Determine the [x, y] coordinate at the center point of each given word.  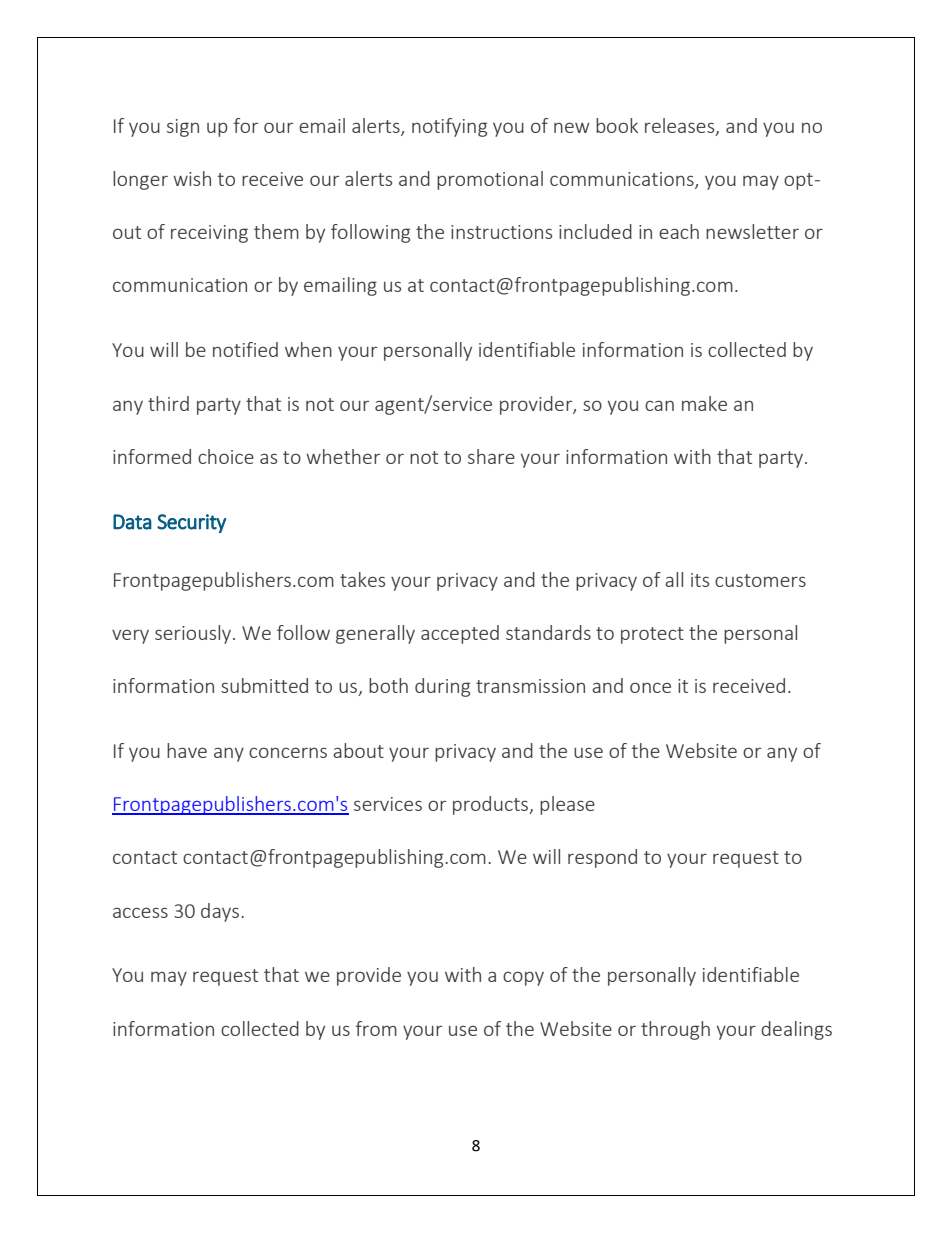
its [700, 580]
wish [192, 178]
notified [245, 349]
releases [681, 126]
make [704, 403]
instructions [501, 232]
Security [191, 523]
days [221, 912]
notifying [449, 127]
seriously [194, 634]
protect [652, 635]
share [491, 456]
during [442, 687]
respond [602, 858]
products [492, 805]
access [140, 912]
